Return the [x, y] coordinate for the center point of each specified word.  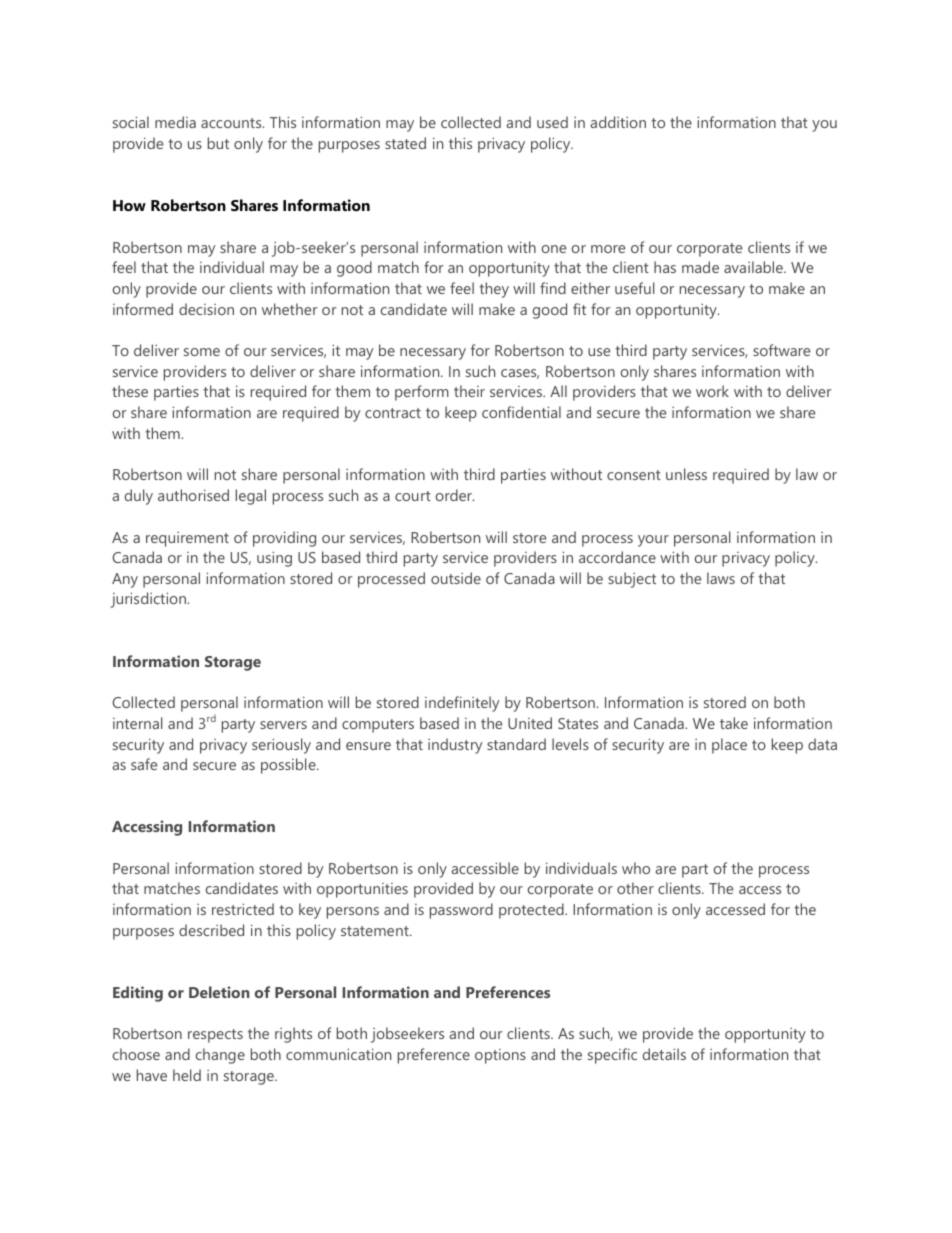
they [494, 290]
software [781, 350]
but [218, 143]
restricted [243, 909]
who [636, 868]
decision [206, 309]
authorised [193, 495]
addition [618, 122]
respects [215, 1036]
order [455, 495]
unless [686, 474]
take [734, 723]
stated [405, 143]
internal [137, 723]
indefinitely [462, 704]
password [461, 911]
